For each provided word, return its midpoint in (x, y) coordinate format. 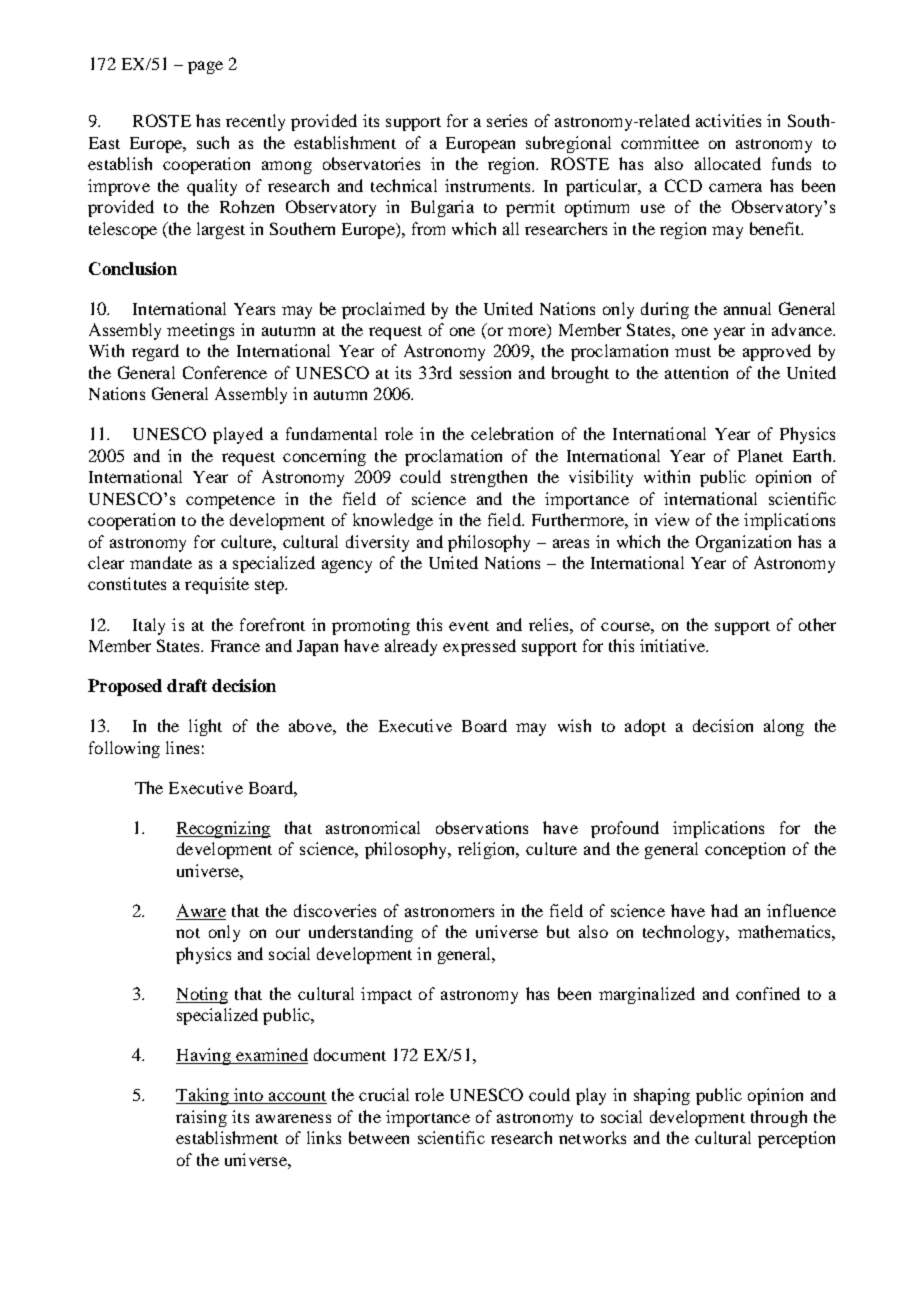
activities (728, 120)
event (469, 626)
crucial (384, 1094)
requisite (217, 585)
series (507, 120)
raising (201, 1118)
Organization (743, 543)
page (205, 67)
